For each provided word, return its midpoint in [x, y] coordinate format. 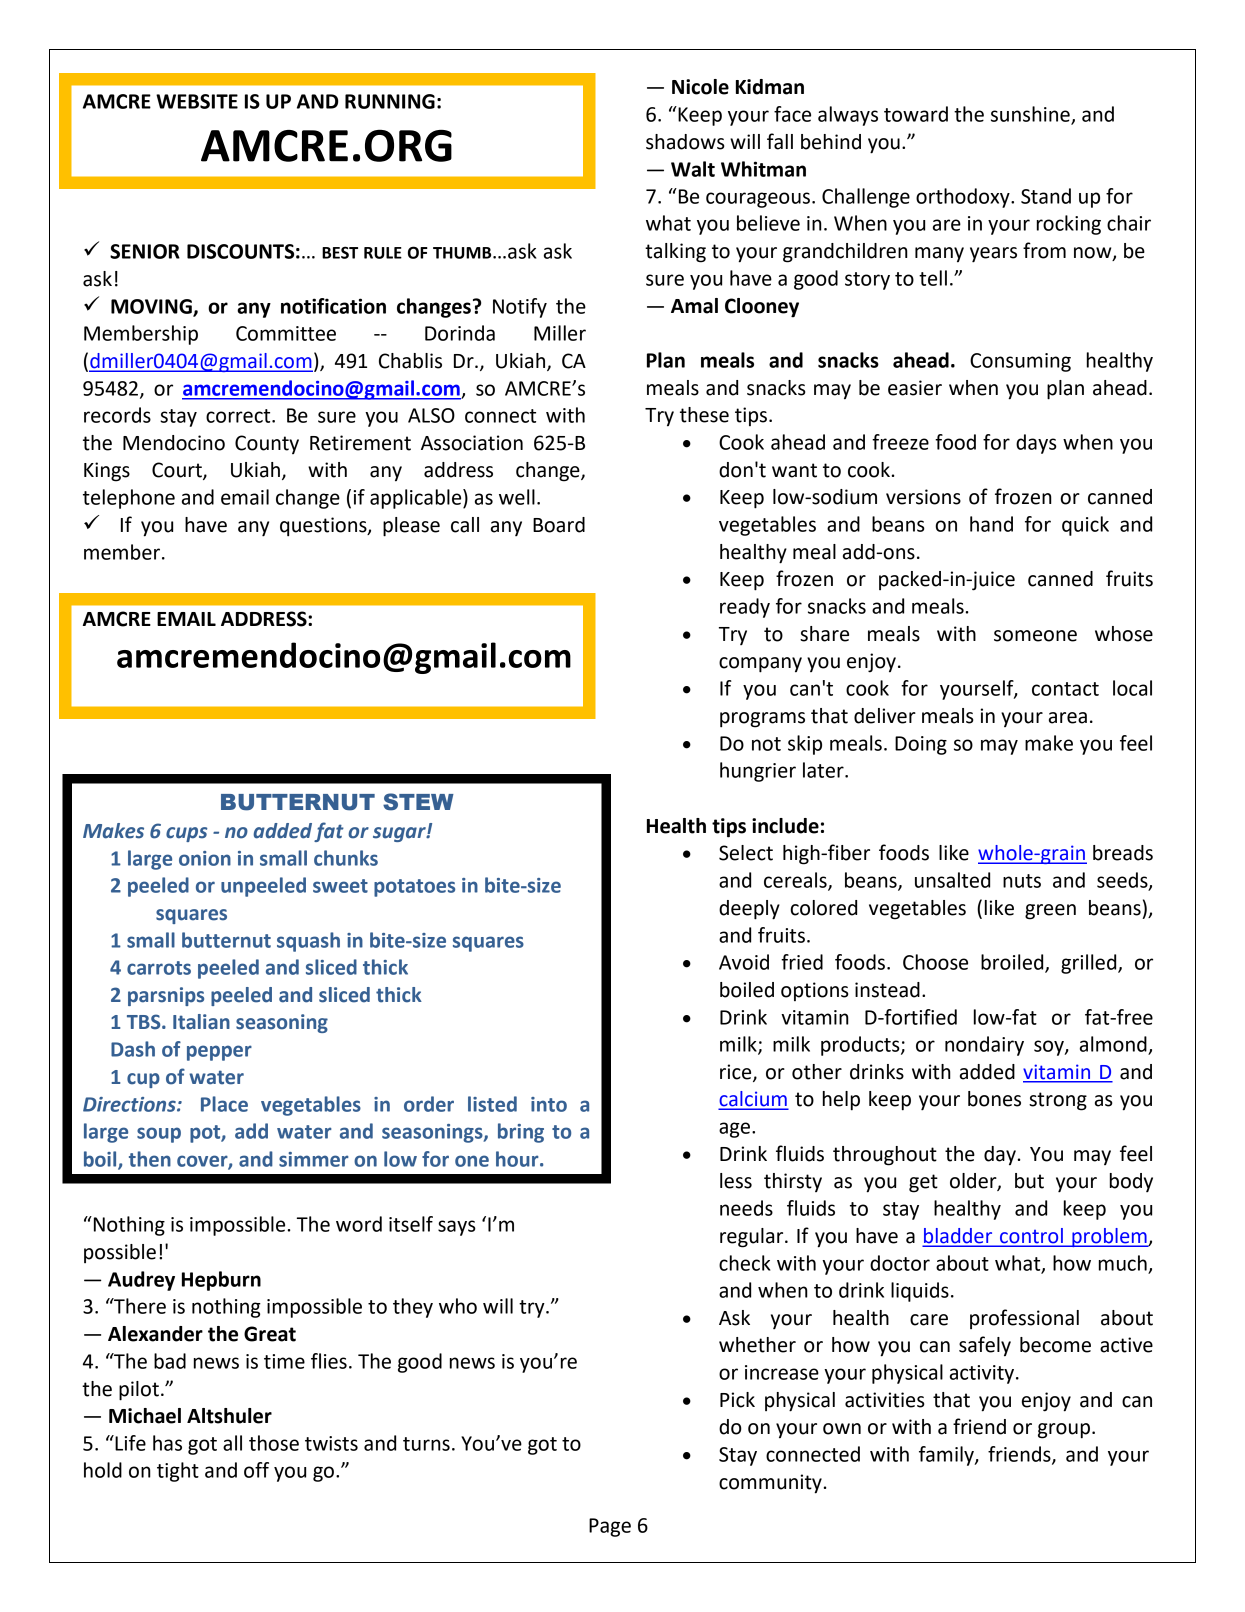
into [549, 1104]
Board [559, 525]
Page [610, 1527]
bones [994, 1099]
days [1036, 444]
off [256, 1470]
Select [746, 853]
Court [178, 471]
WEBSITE [197, 101]
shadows [685, 142]
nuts [1022, 881]
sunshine [1031, 115]
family [947, 1456]
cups [186, 834]
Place [224, 1104]
